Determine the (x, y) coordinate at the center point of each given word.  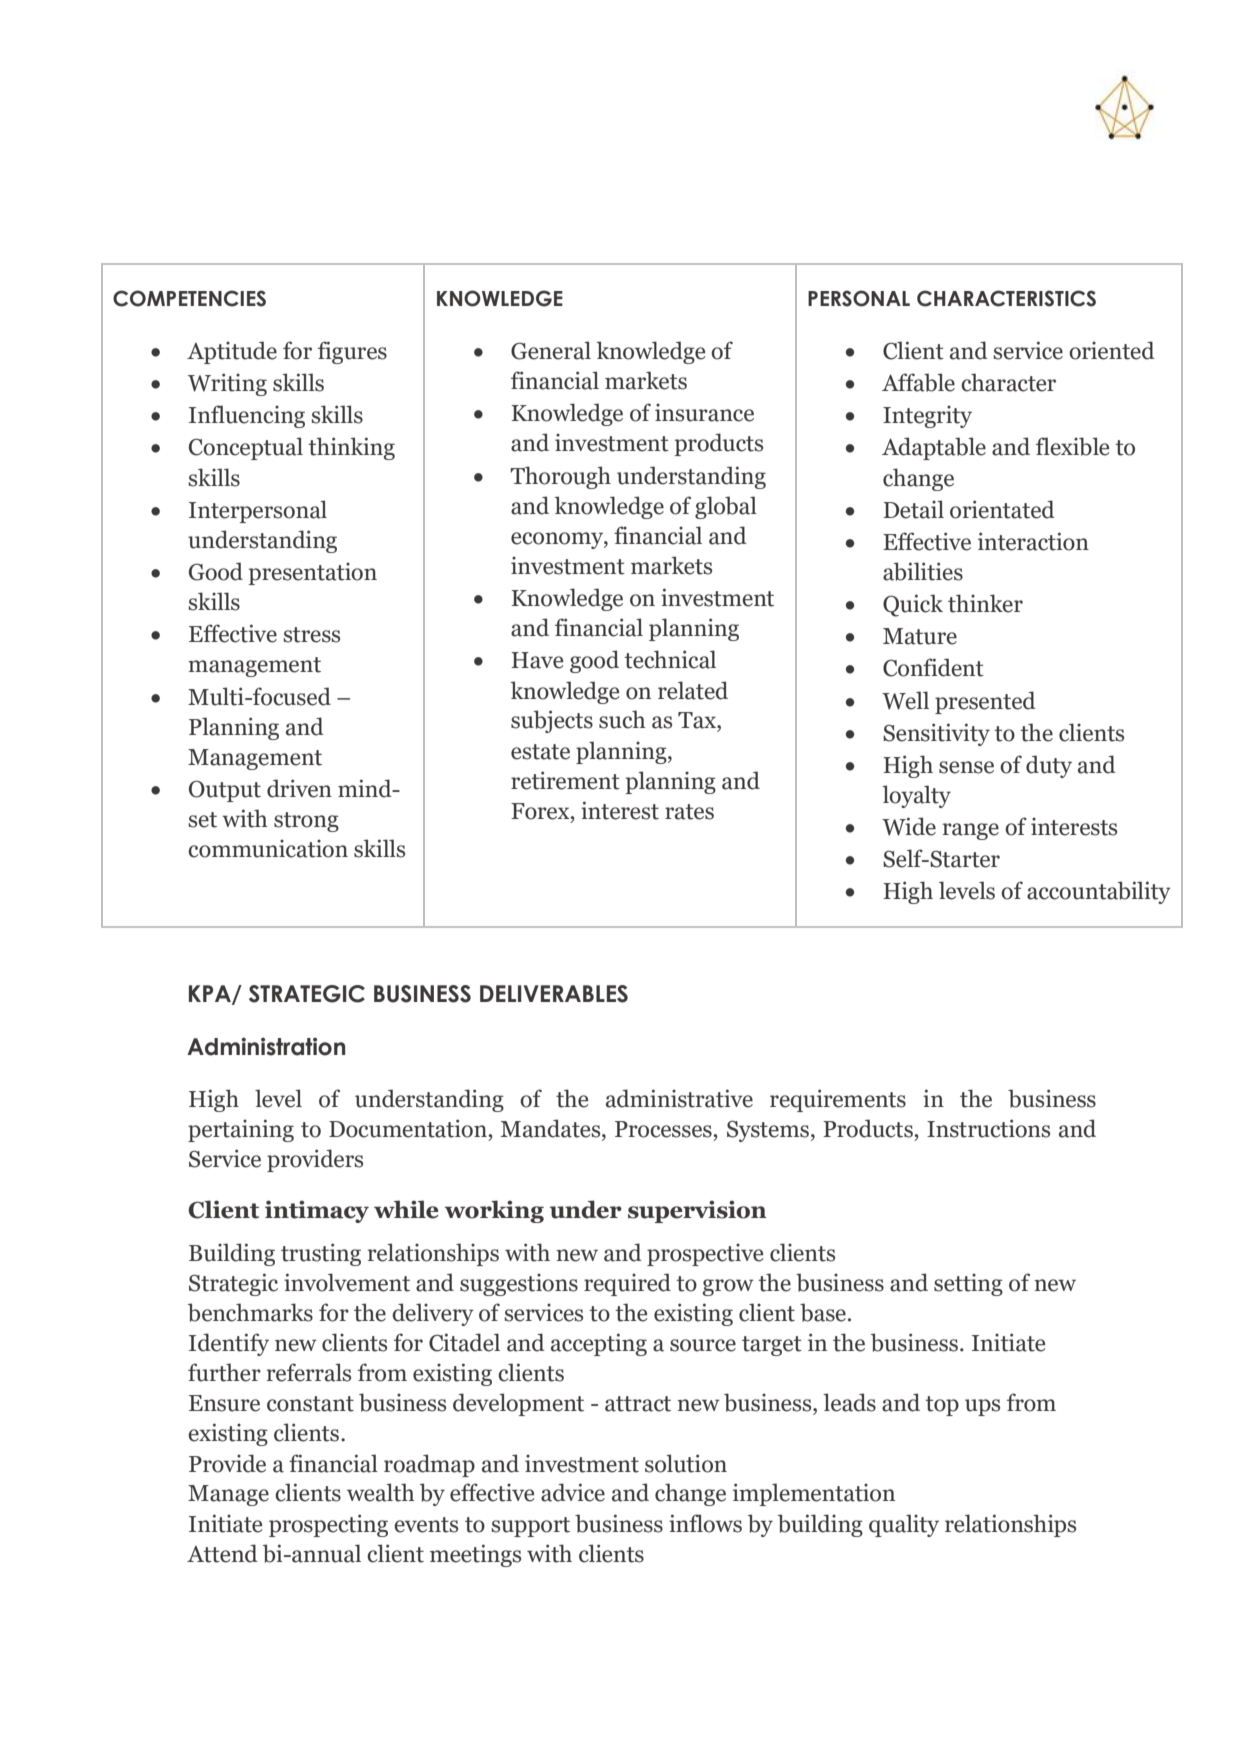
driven (299, 788)
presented (985, 702)
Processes (664, 1129)
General (551, 350)
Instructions (988, 1128)
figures (352, 352)
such (622, 719)
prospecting (328, 1525)
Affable (918, 382)
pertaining (241, 1130)
